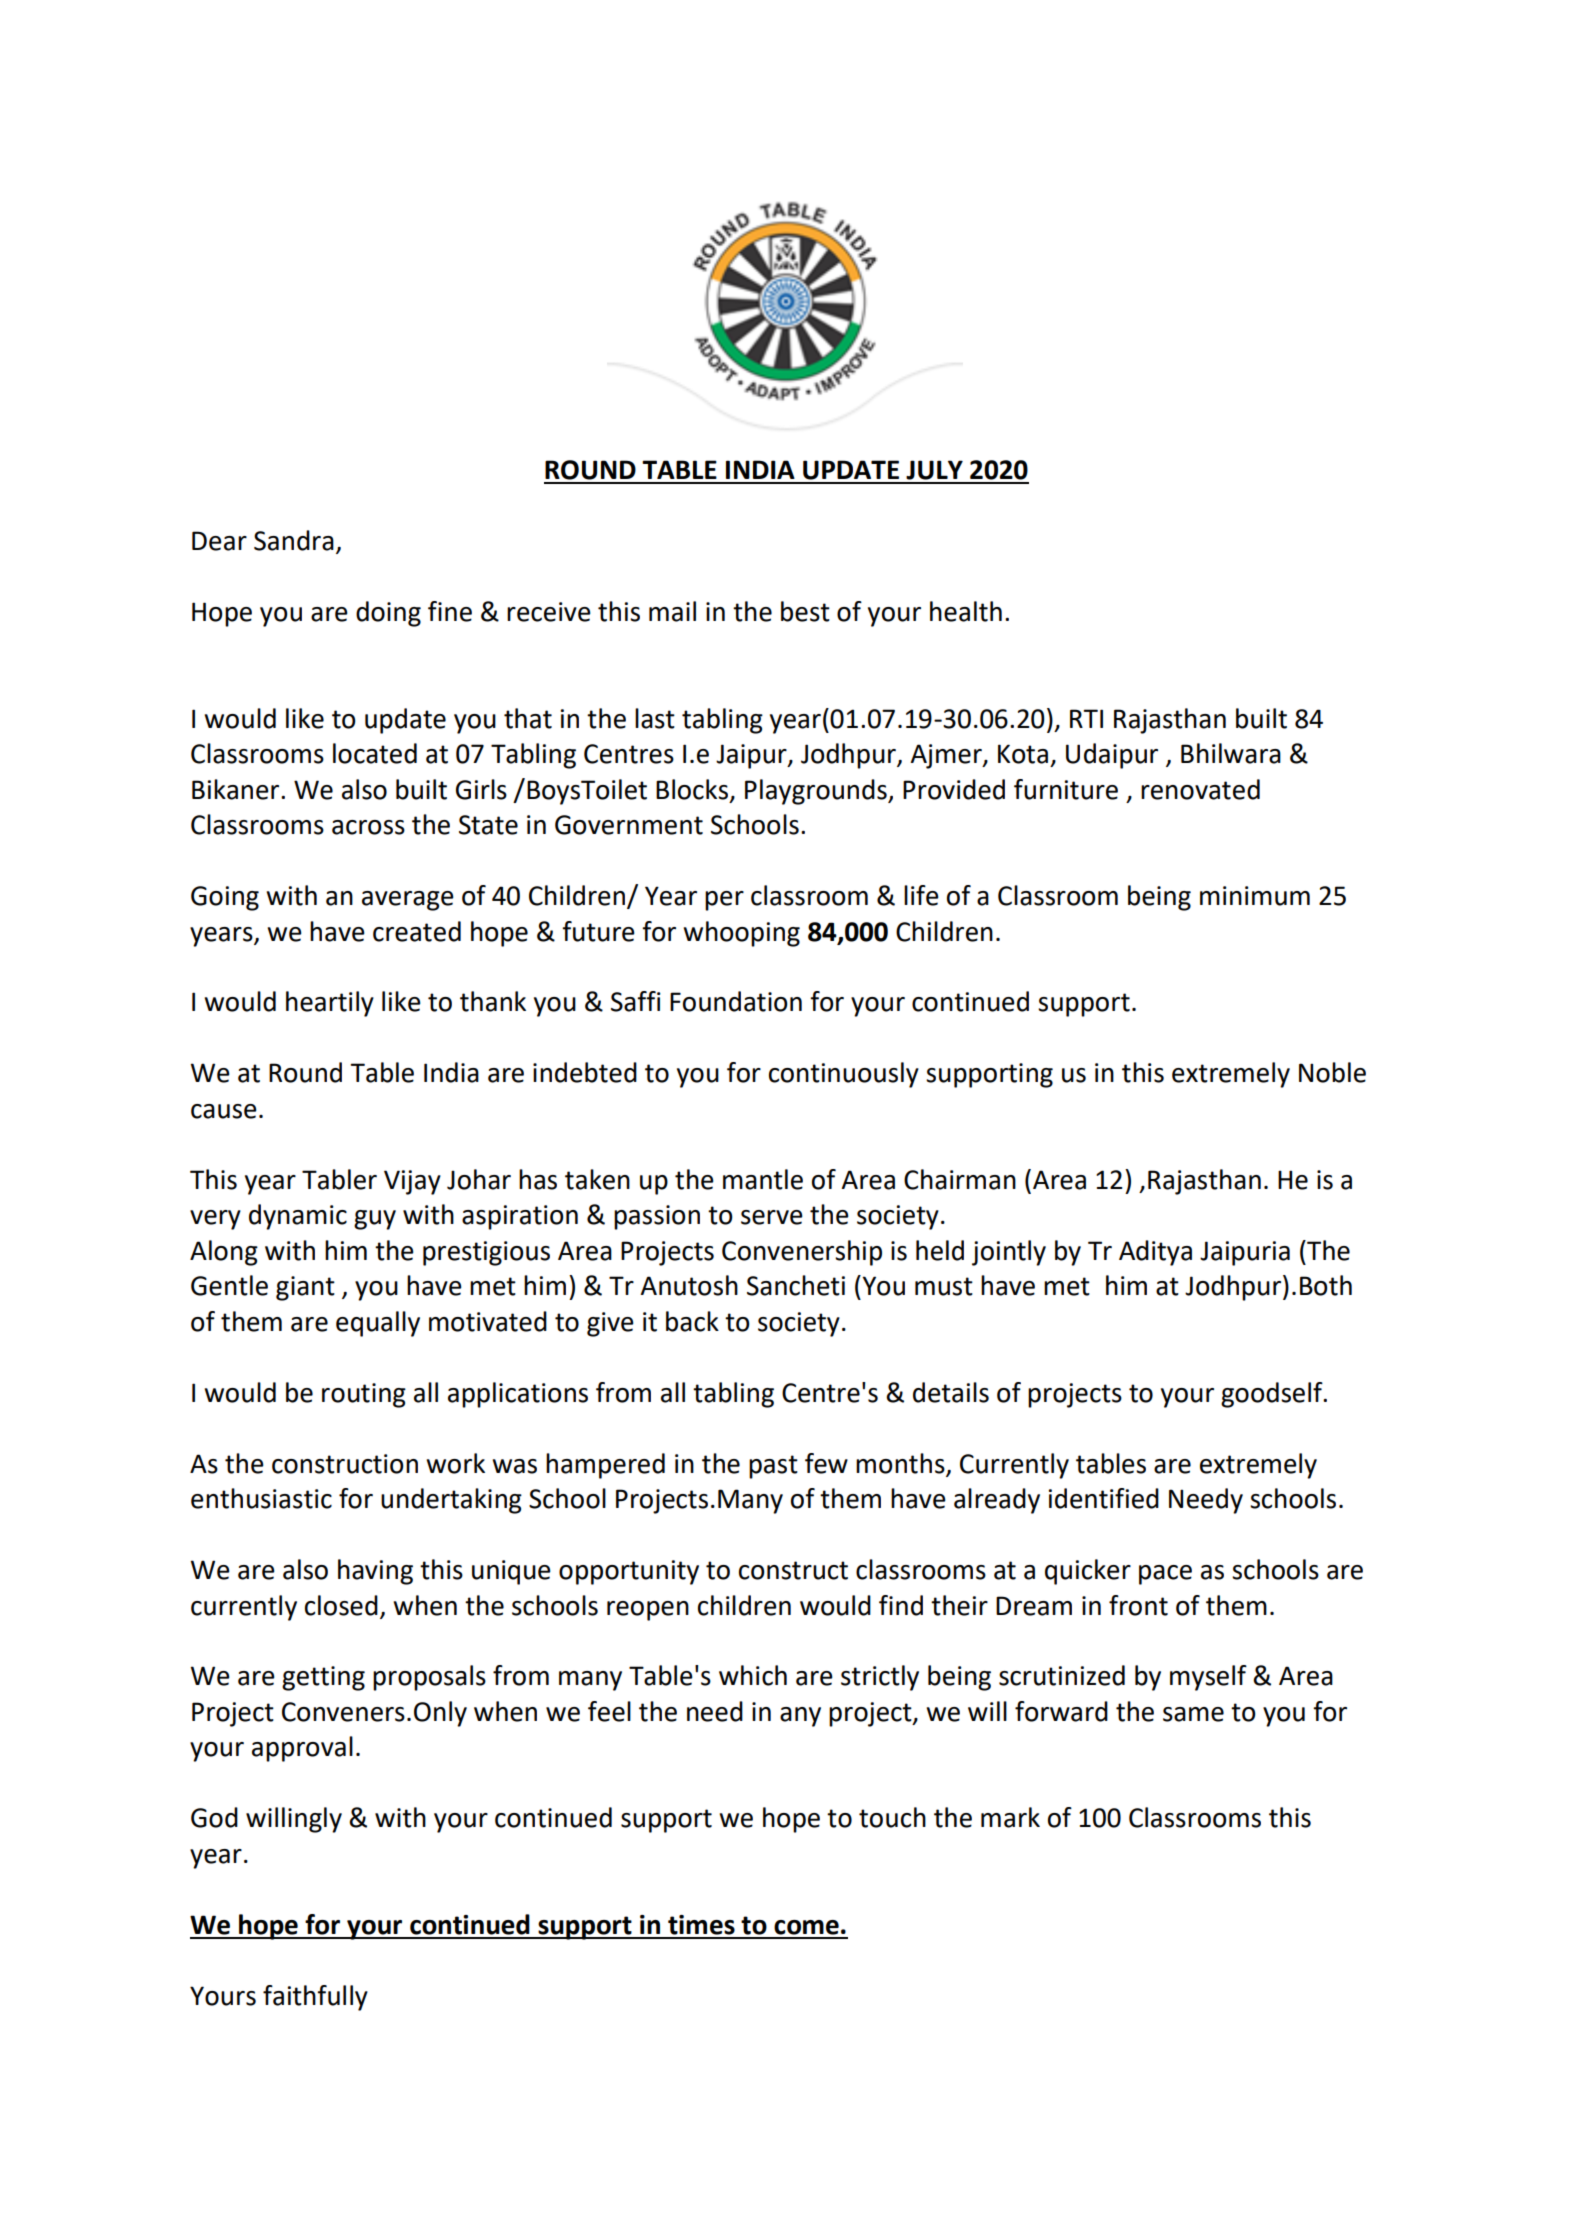 The height and width of the page is (2224, 1572). Describe the element at coordinates (315, 1998) in the page. I see `faithfully` at that location.
